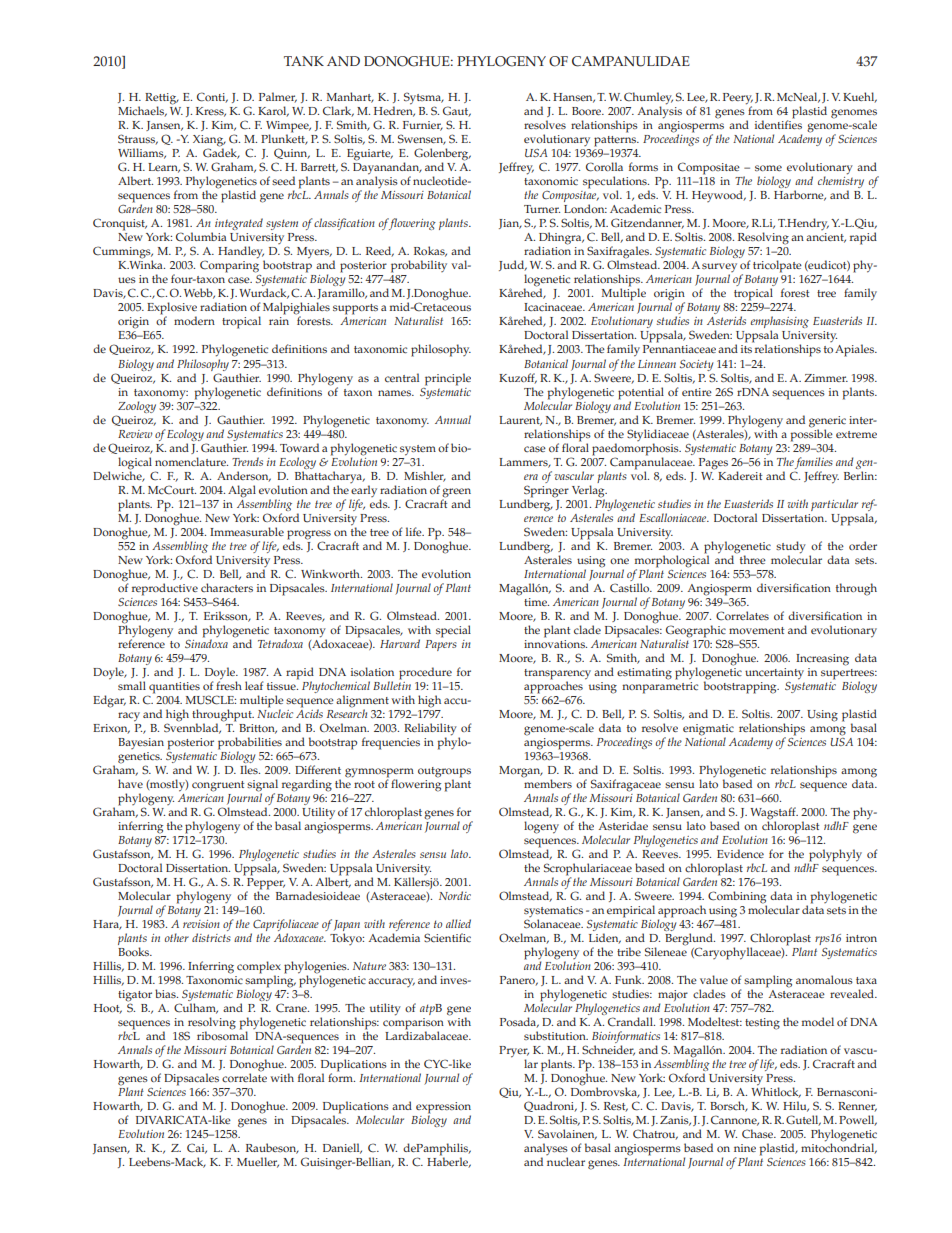  What do you see at coordinates (616, 141) in the screenshot?
I see `patterns` at bounding box center [616, 141].
